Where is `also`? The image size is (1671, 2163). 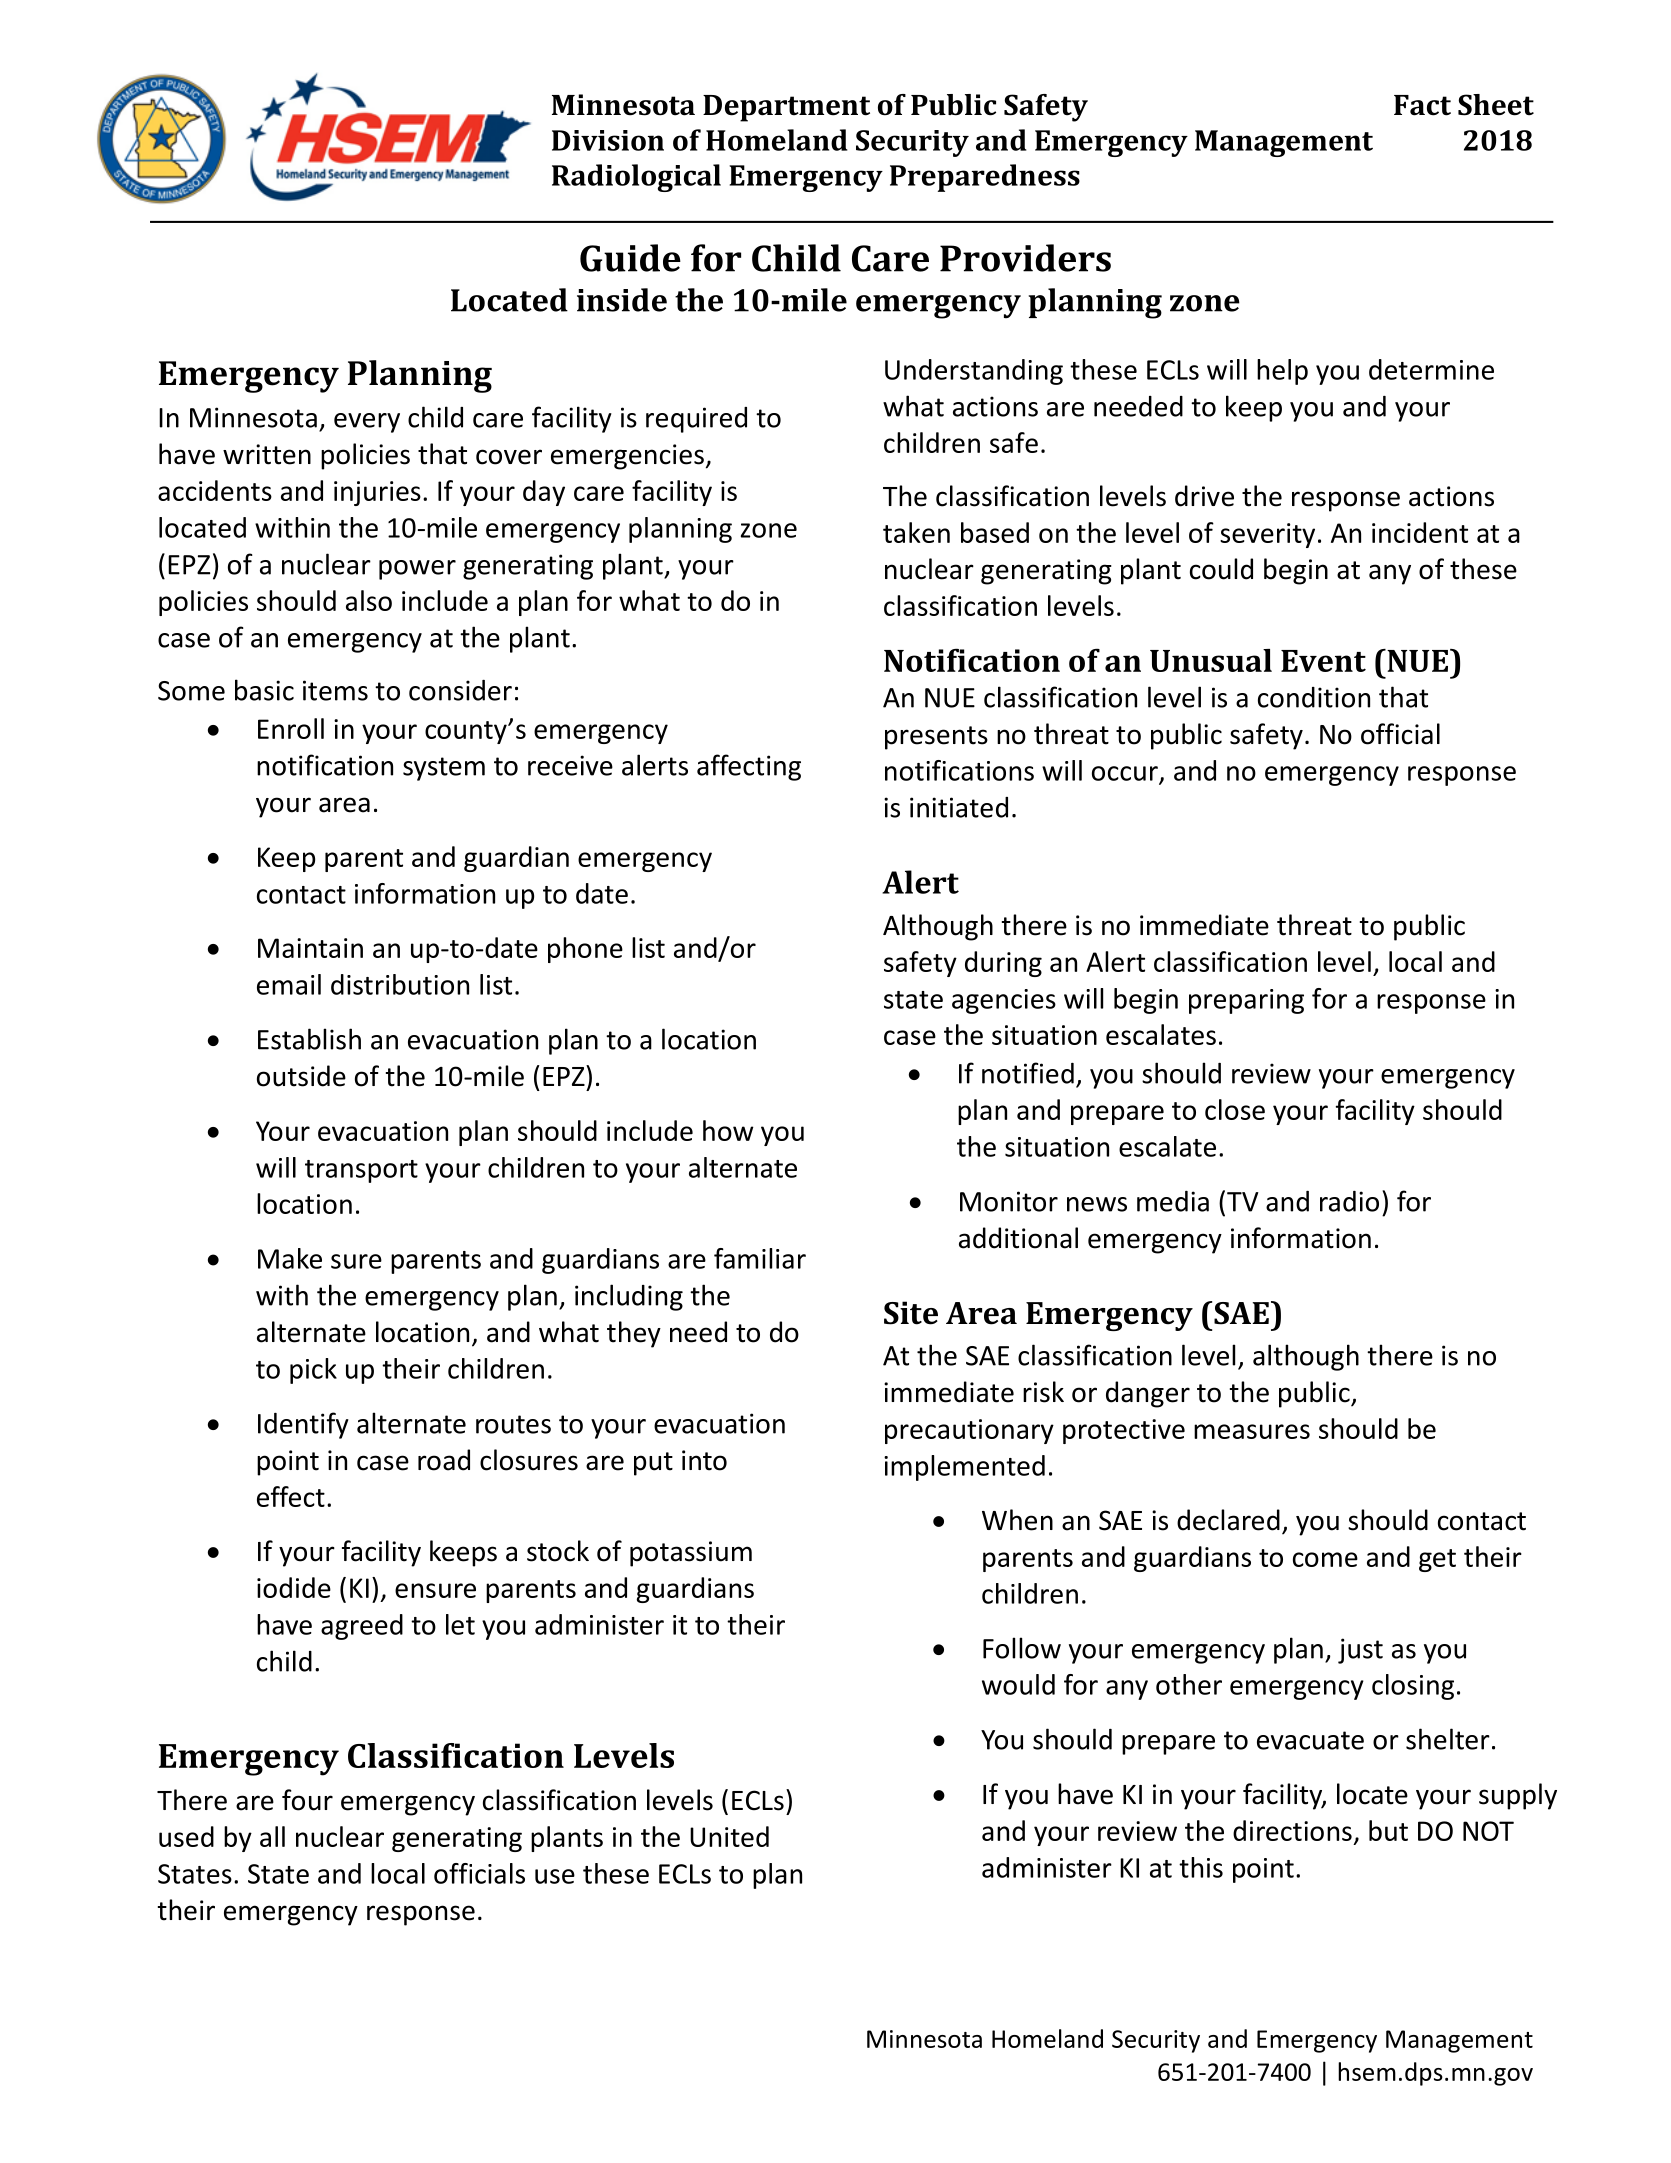
also is located at coordinates (369, 600).
